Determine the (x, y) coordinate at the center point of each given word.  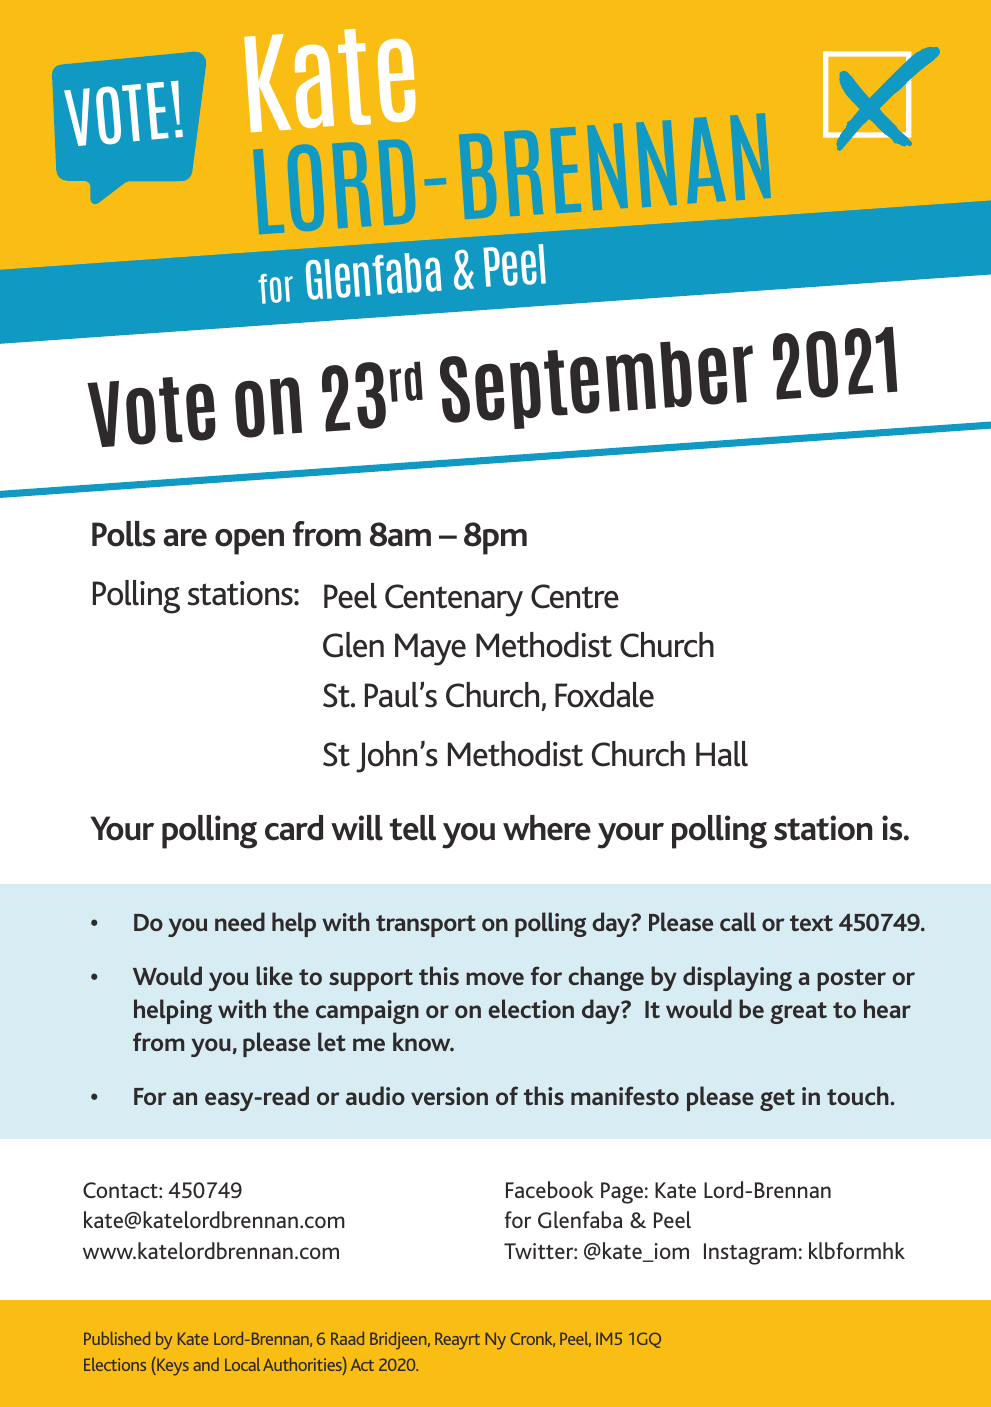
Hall (722, 754)
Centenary (454, 600)
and (206, 1364)
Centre (575, 596)
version (449, 1096)
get (777, 1100)
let (332, 1041)
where (547, 828)
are (185, 538)
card (294, 828)
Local (242, 1364)
